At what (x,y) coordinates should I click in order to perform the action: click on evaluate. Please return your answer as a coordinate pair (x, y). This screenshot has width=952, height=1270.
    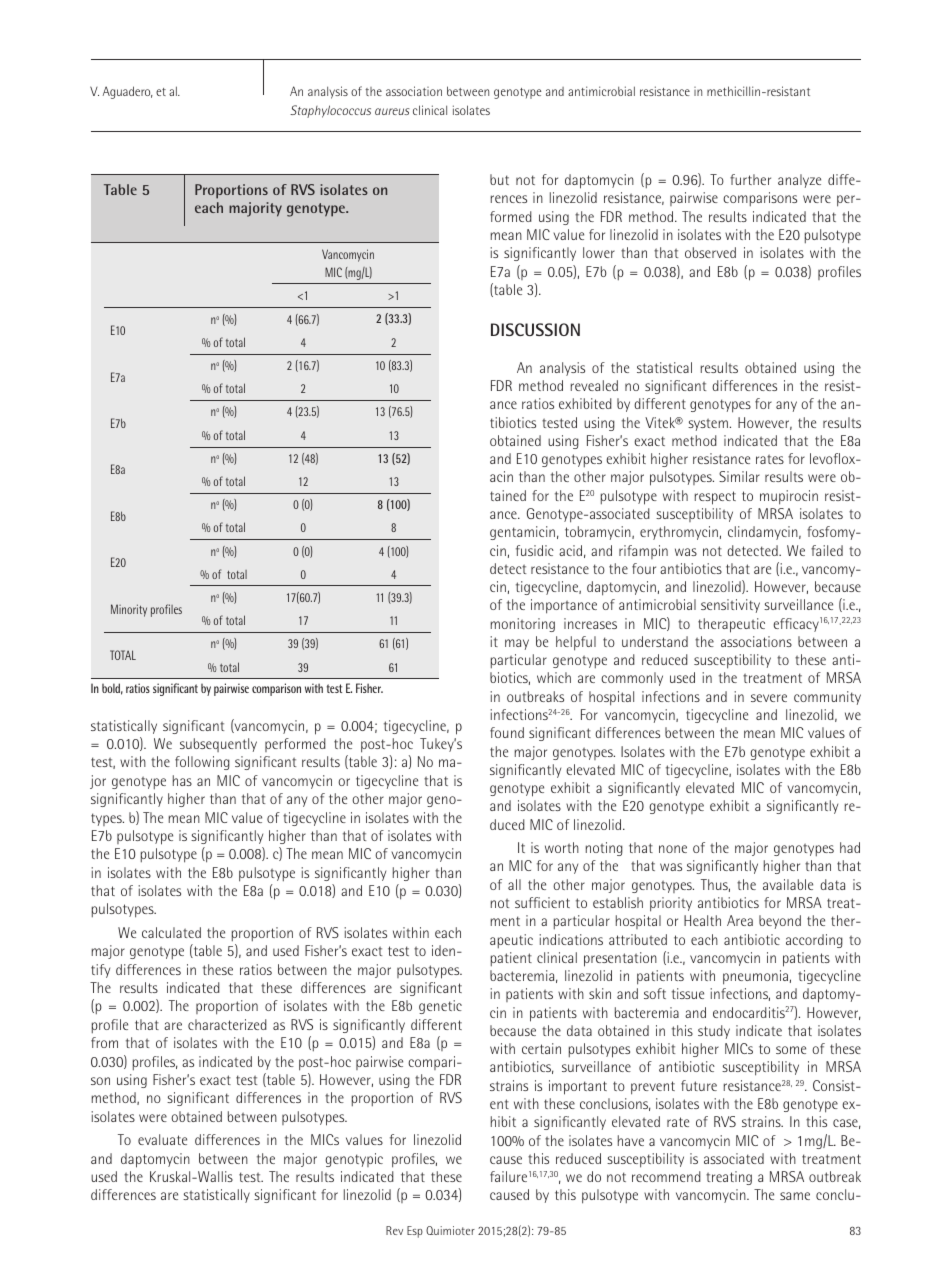
    Looking at the image, I should click on (162, 1139).
